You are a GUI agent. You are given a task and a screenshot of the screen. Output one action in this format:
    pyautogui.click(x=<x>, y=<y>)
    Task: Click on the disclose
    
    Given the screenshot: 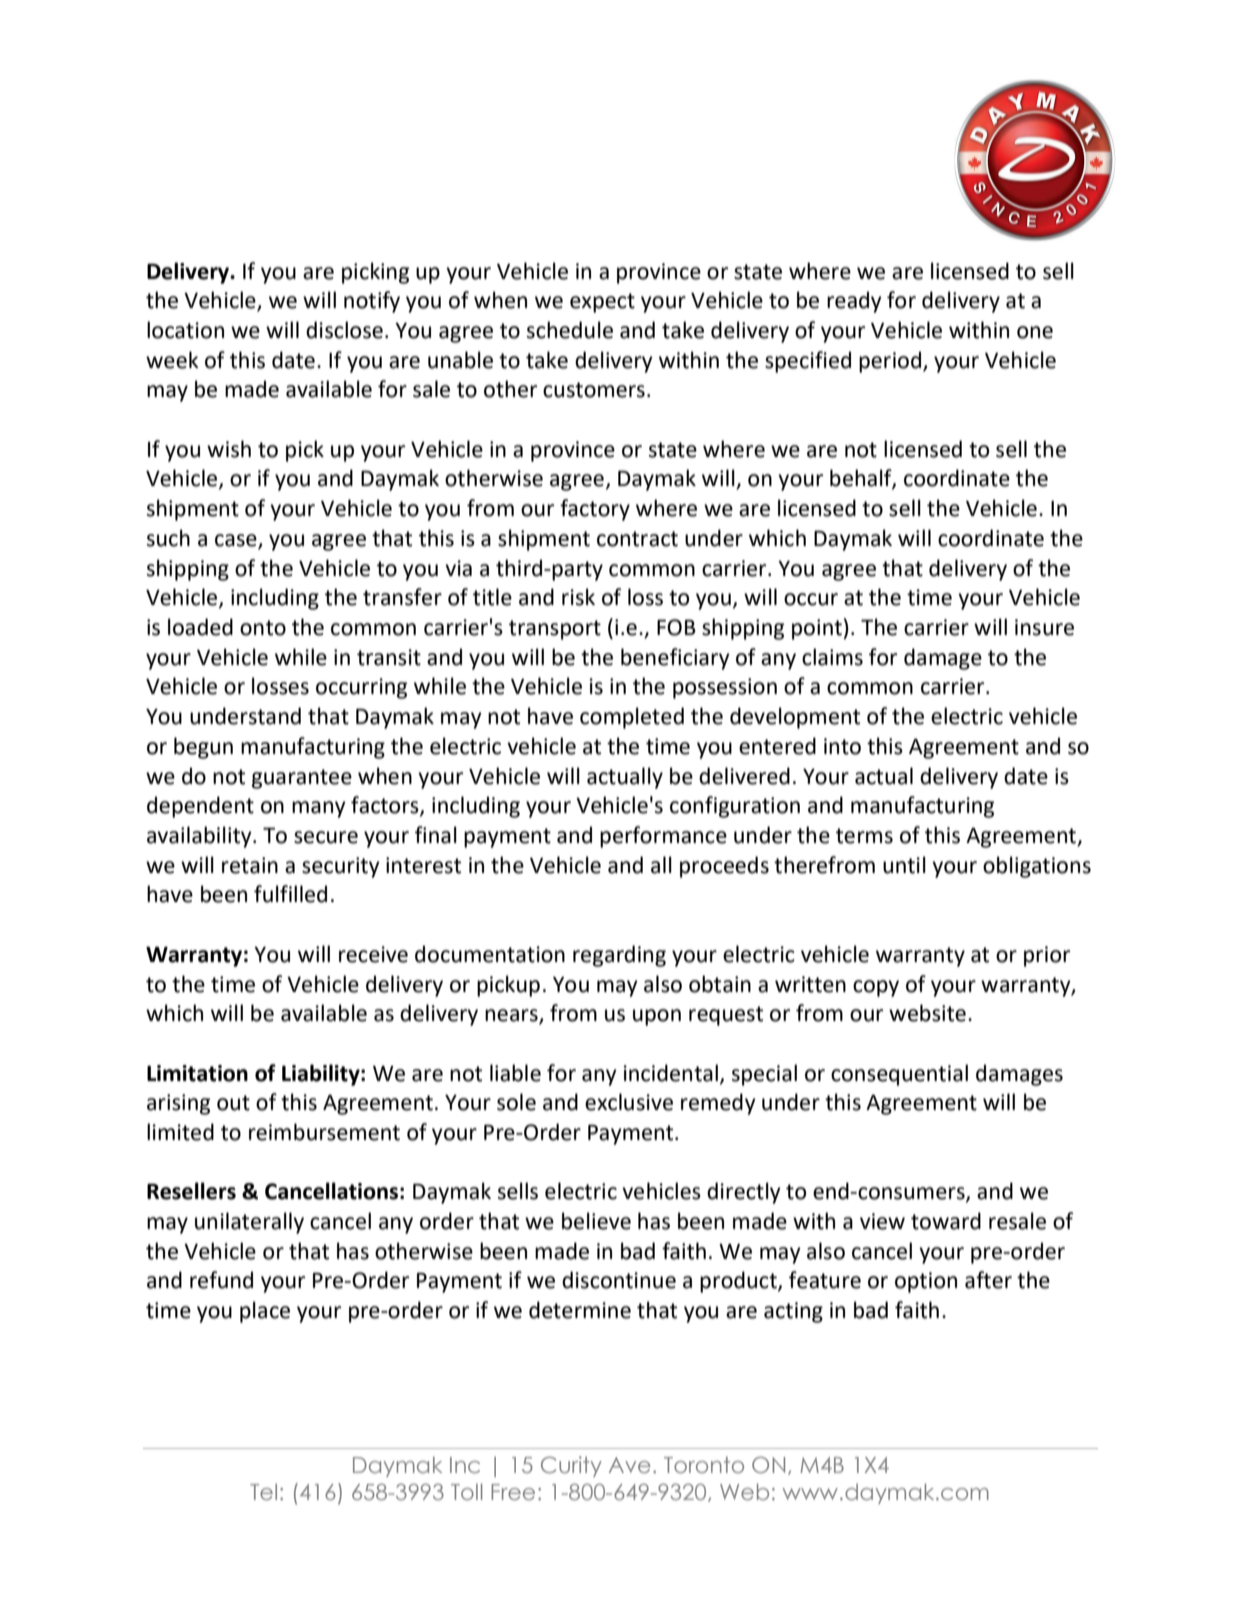 What is the action you would take?
    pyautogui.click(x=344, y=330)
